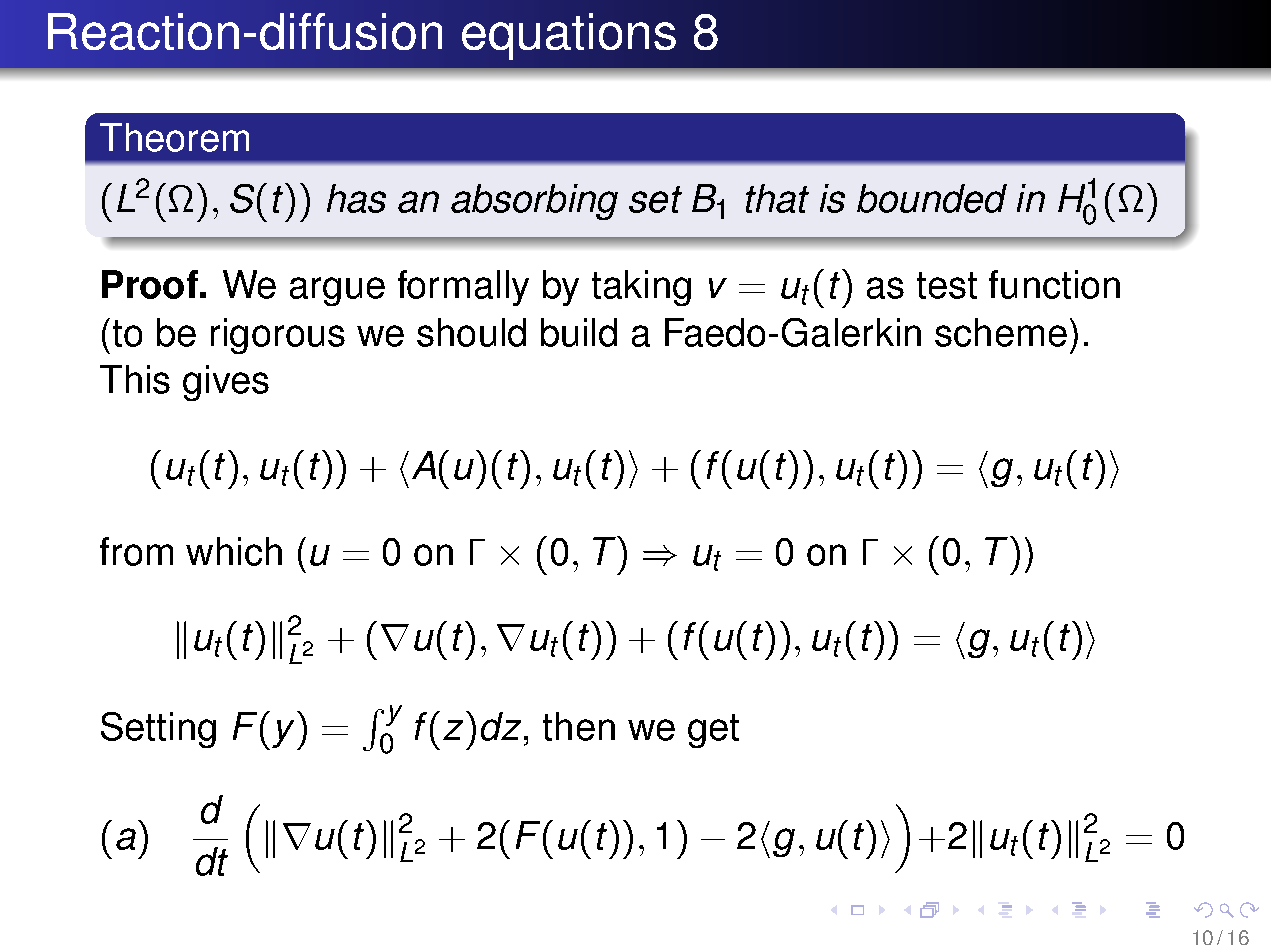 This screenshot has width=1271, height=952. I want to click on equations, so click(569, 36).
